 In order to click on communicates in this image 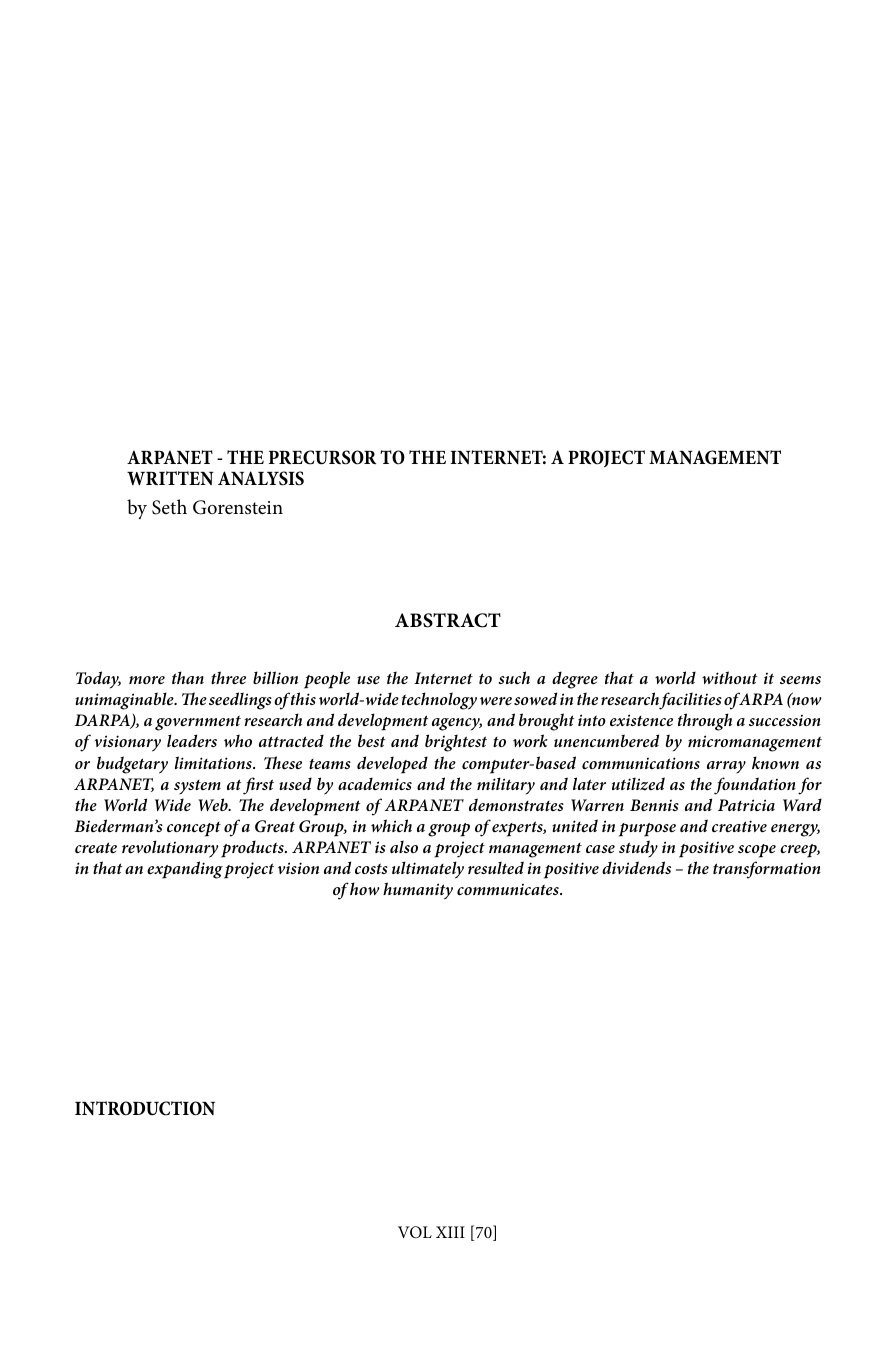, I will do `click(509, 889)`.
